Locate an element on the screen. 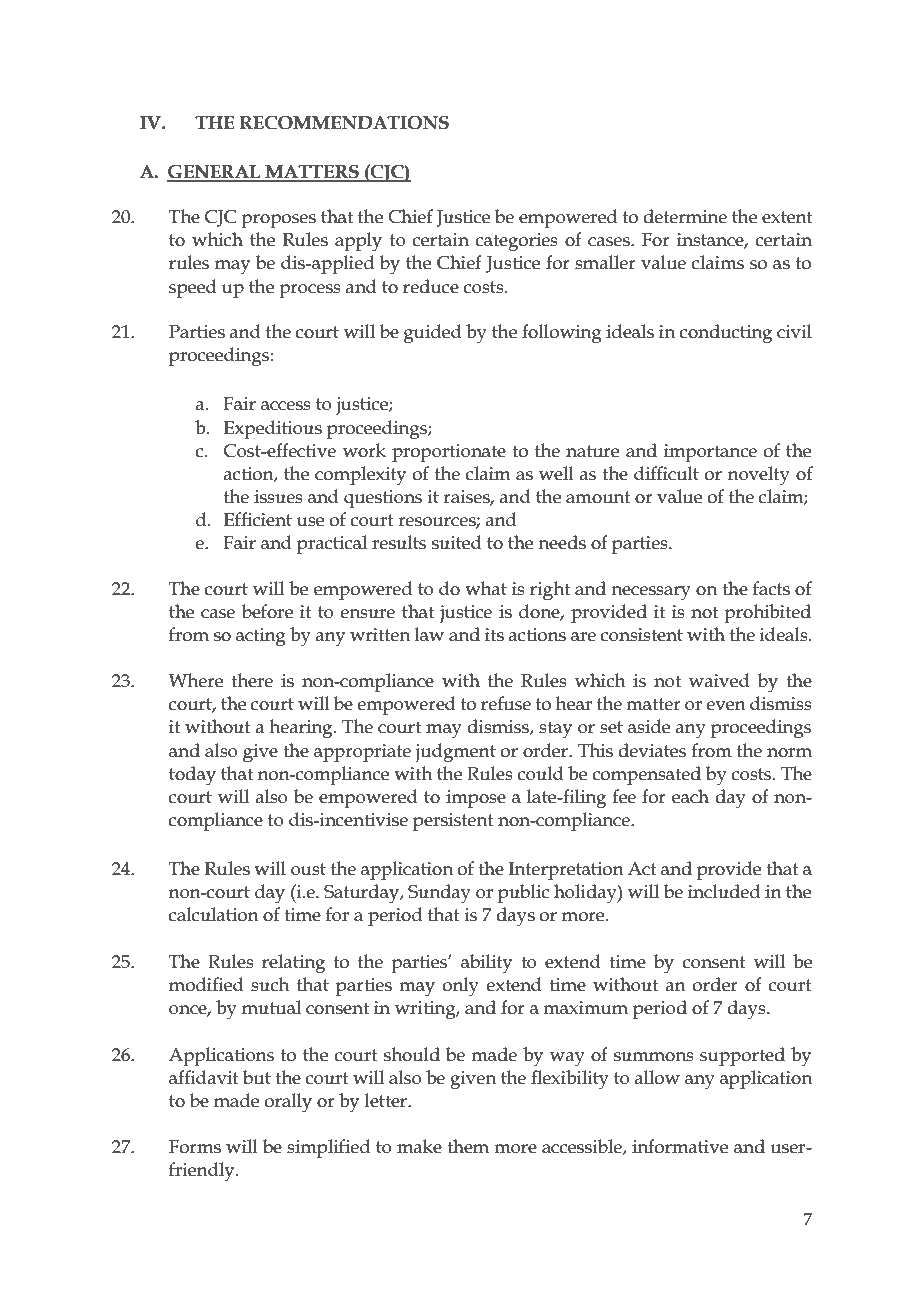 Image resolution: width=924 pixels, height=1308 pixels. categories is located at coordinates (517, 242).
